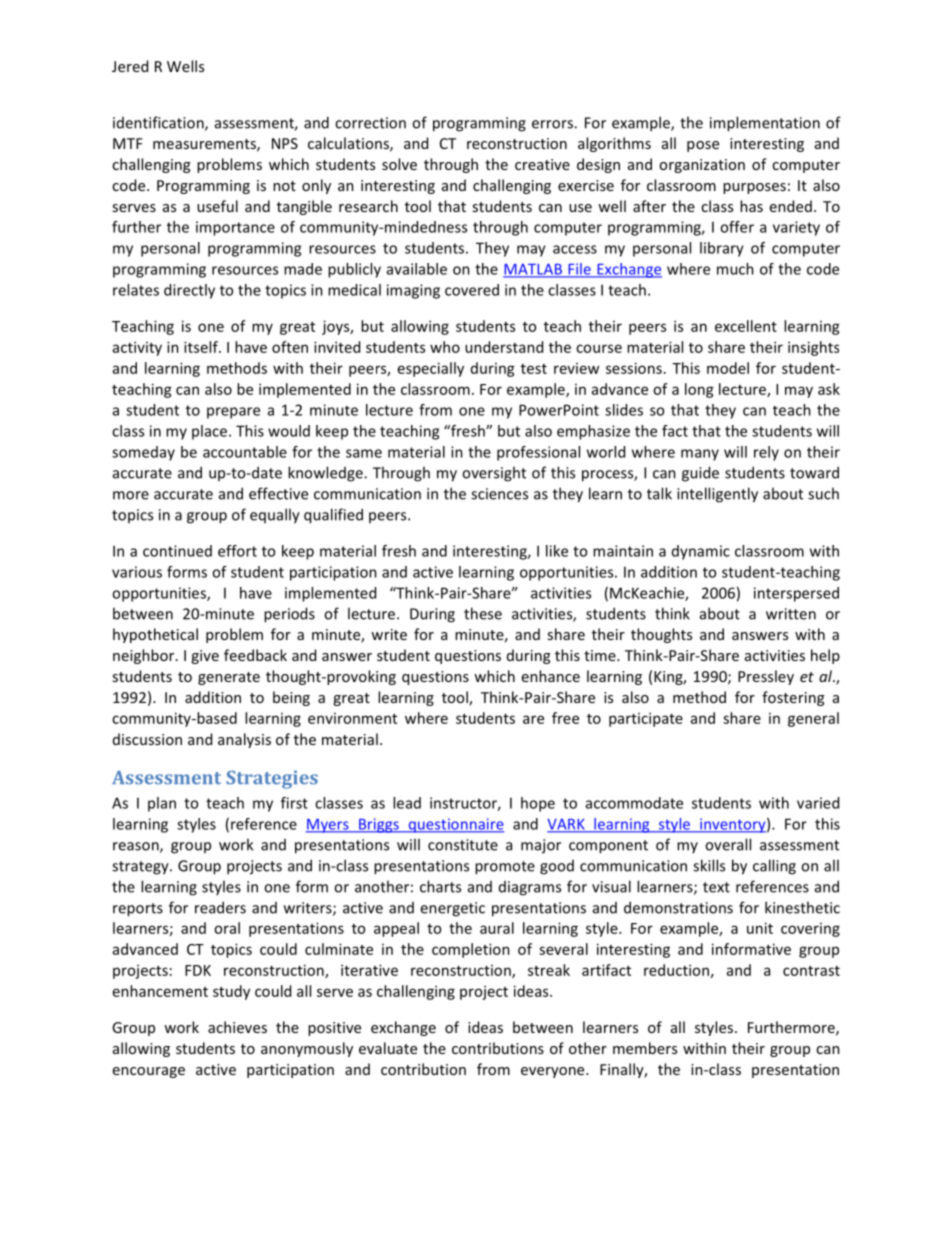 The width and height of the image is (952, 1233). Describe the element at coordinates (202, 347) in the image. I see `itself` at that location.
